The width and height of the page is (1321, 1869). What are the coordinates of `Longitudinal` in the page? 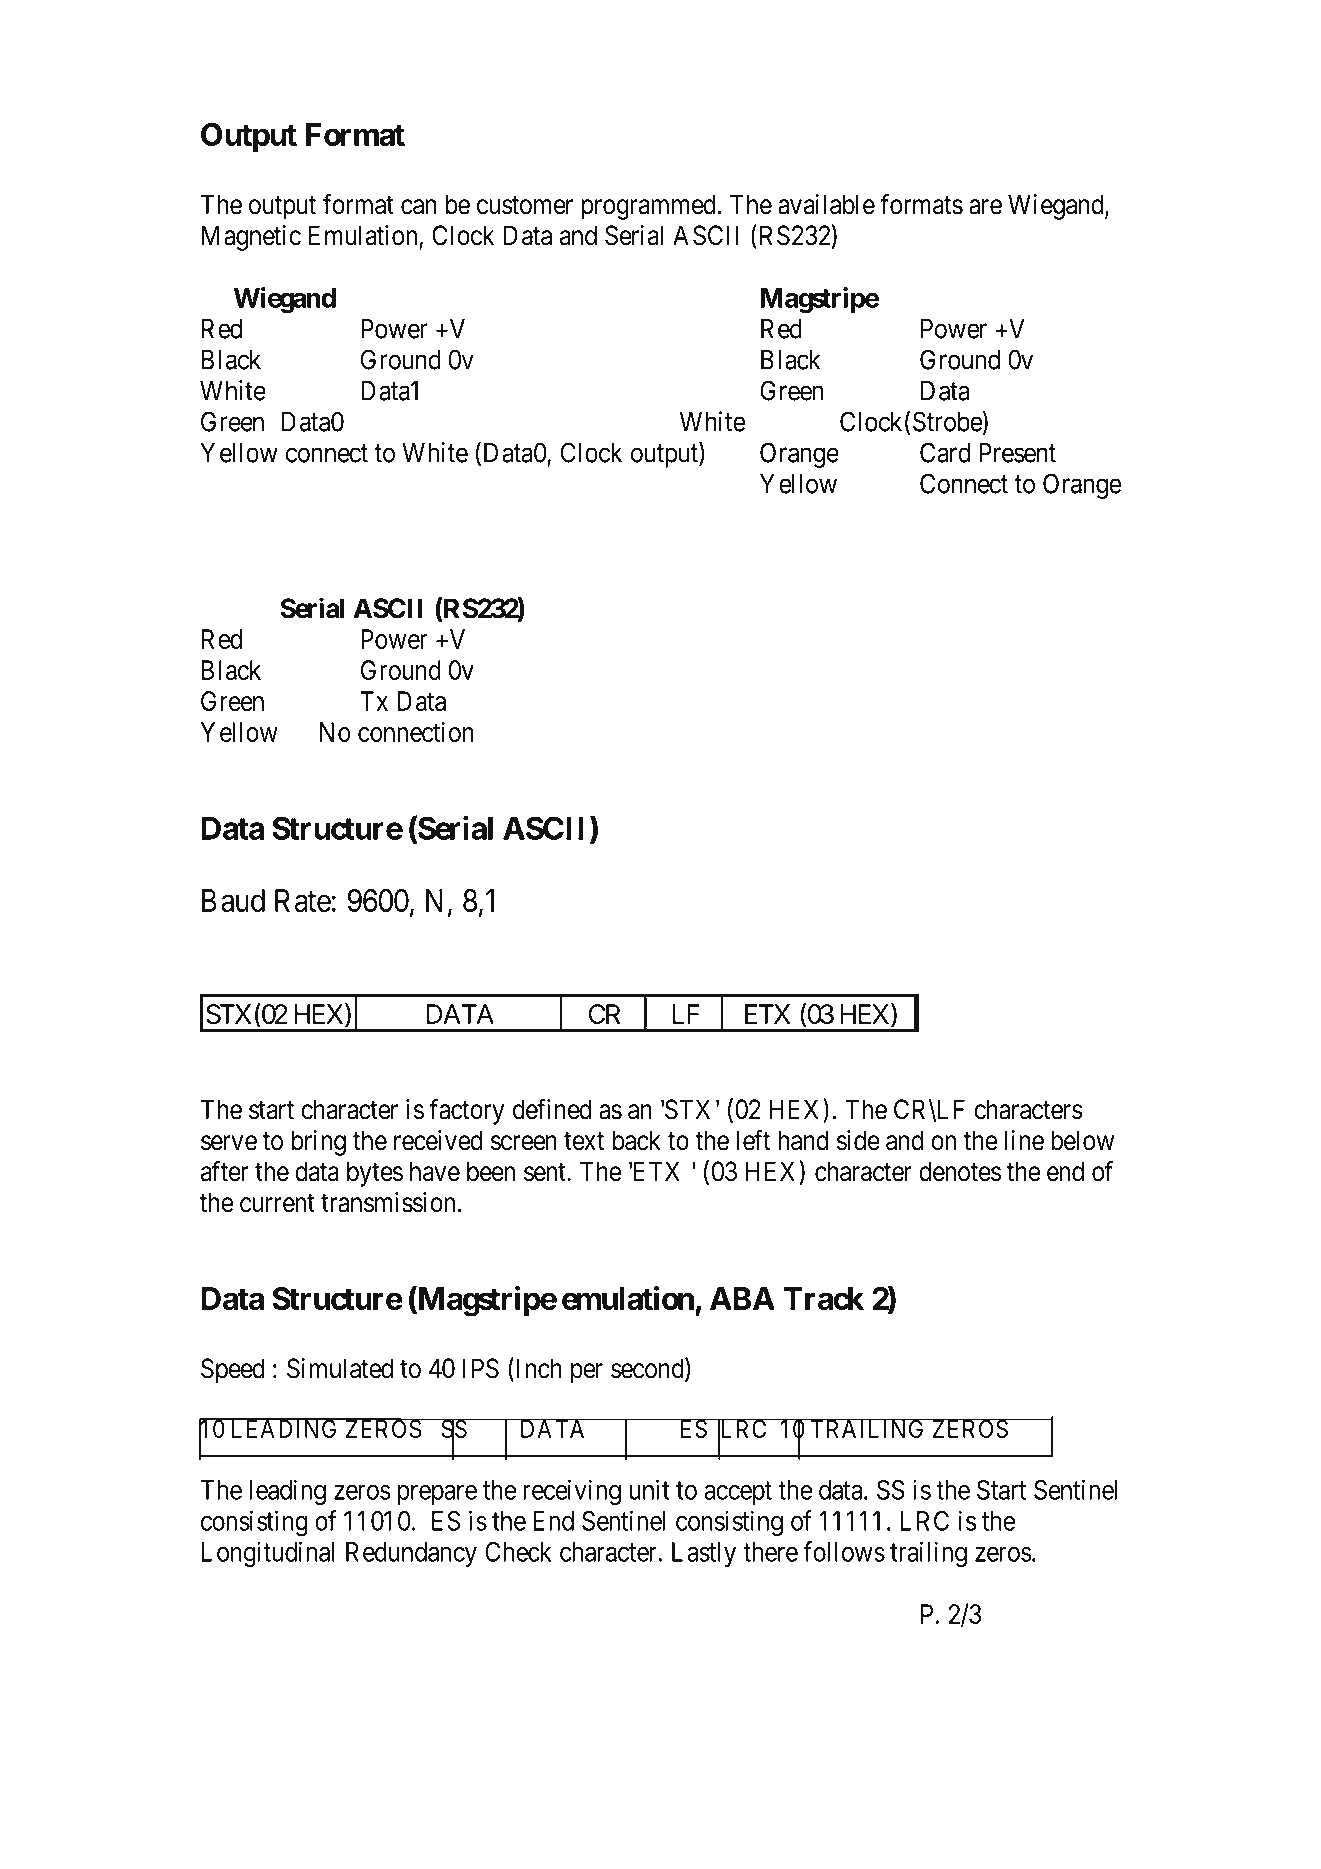 It's located at (267, 1554).
